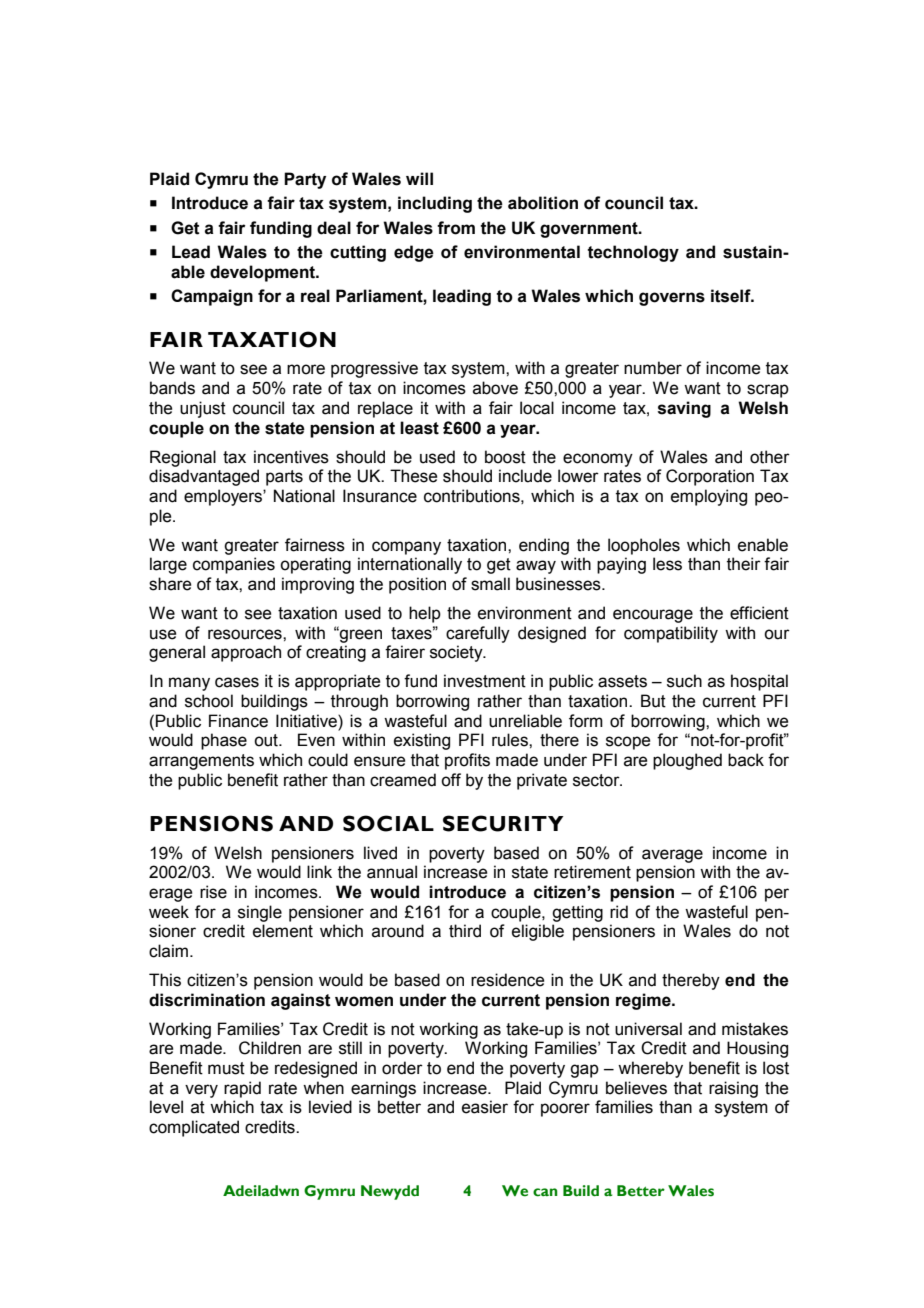 The width and height of the image is (924, 1308). I want to click on technology, so click(633, 253).
